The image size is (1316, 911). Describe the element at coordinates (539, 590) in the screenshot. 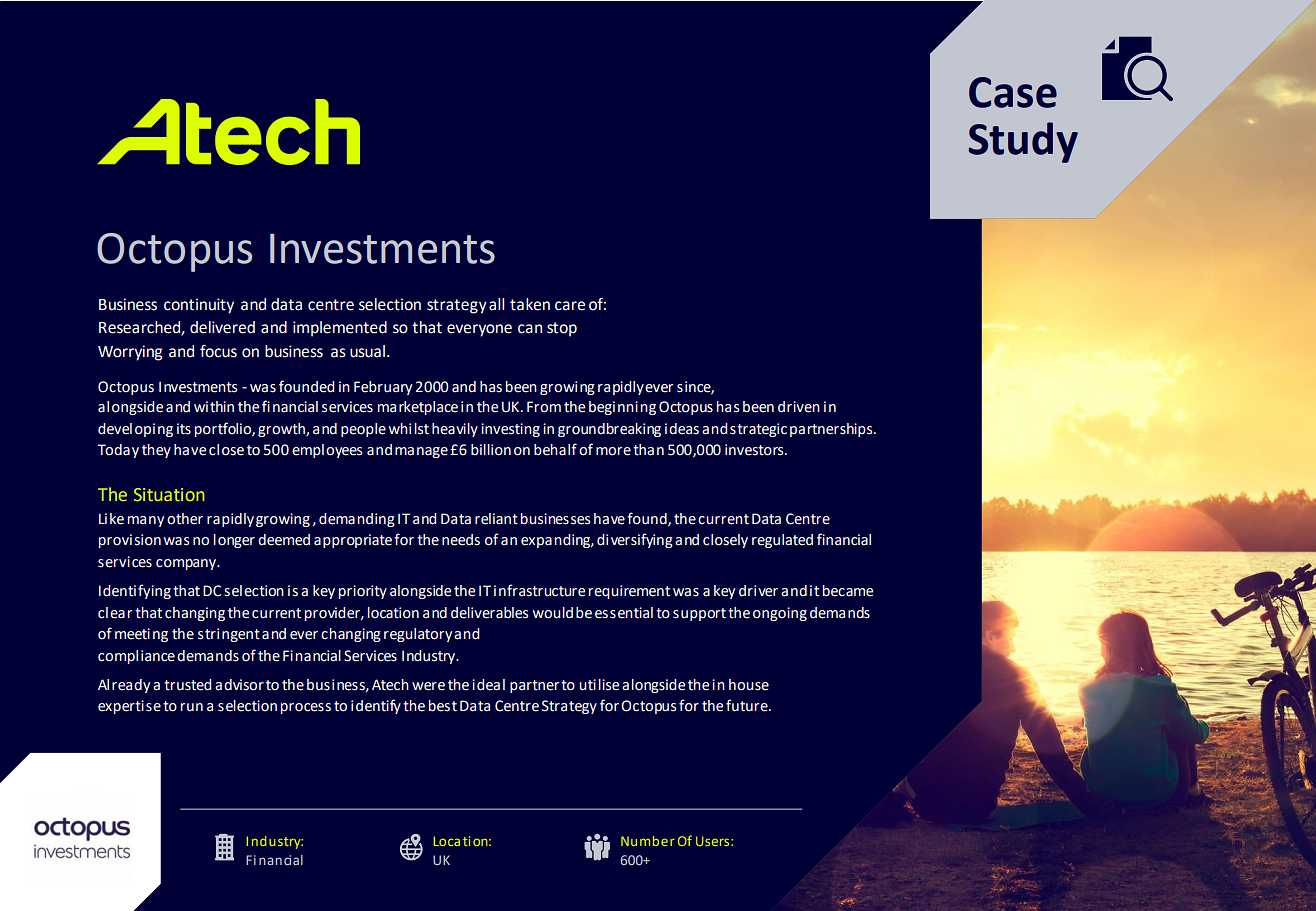

I see `infrastructure` at that location.
